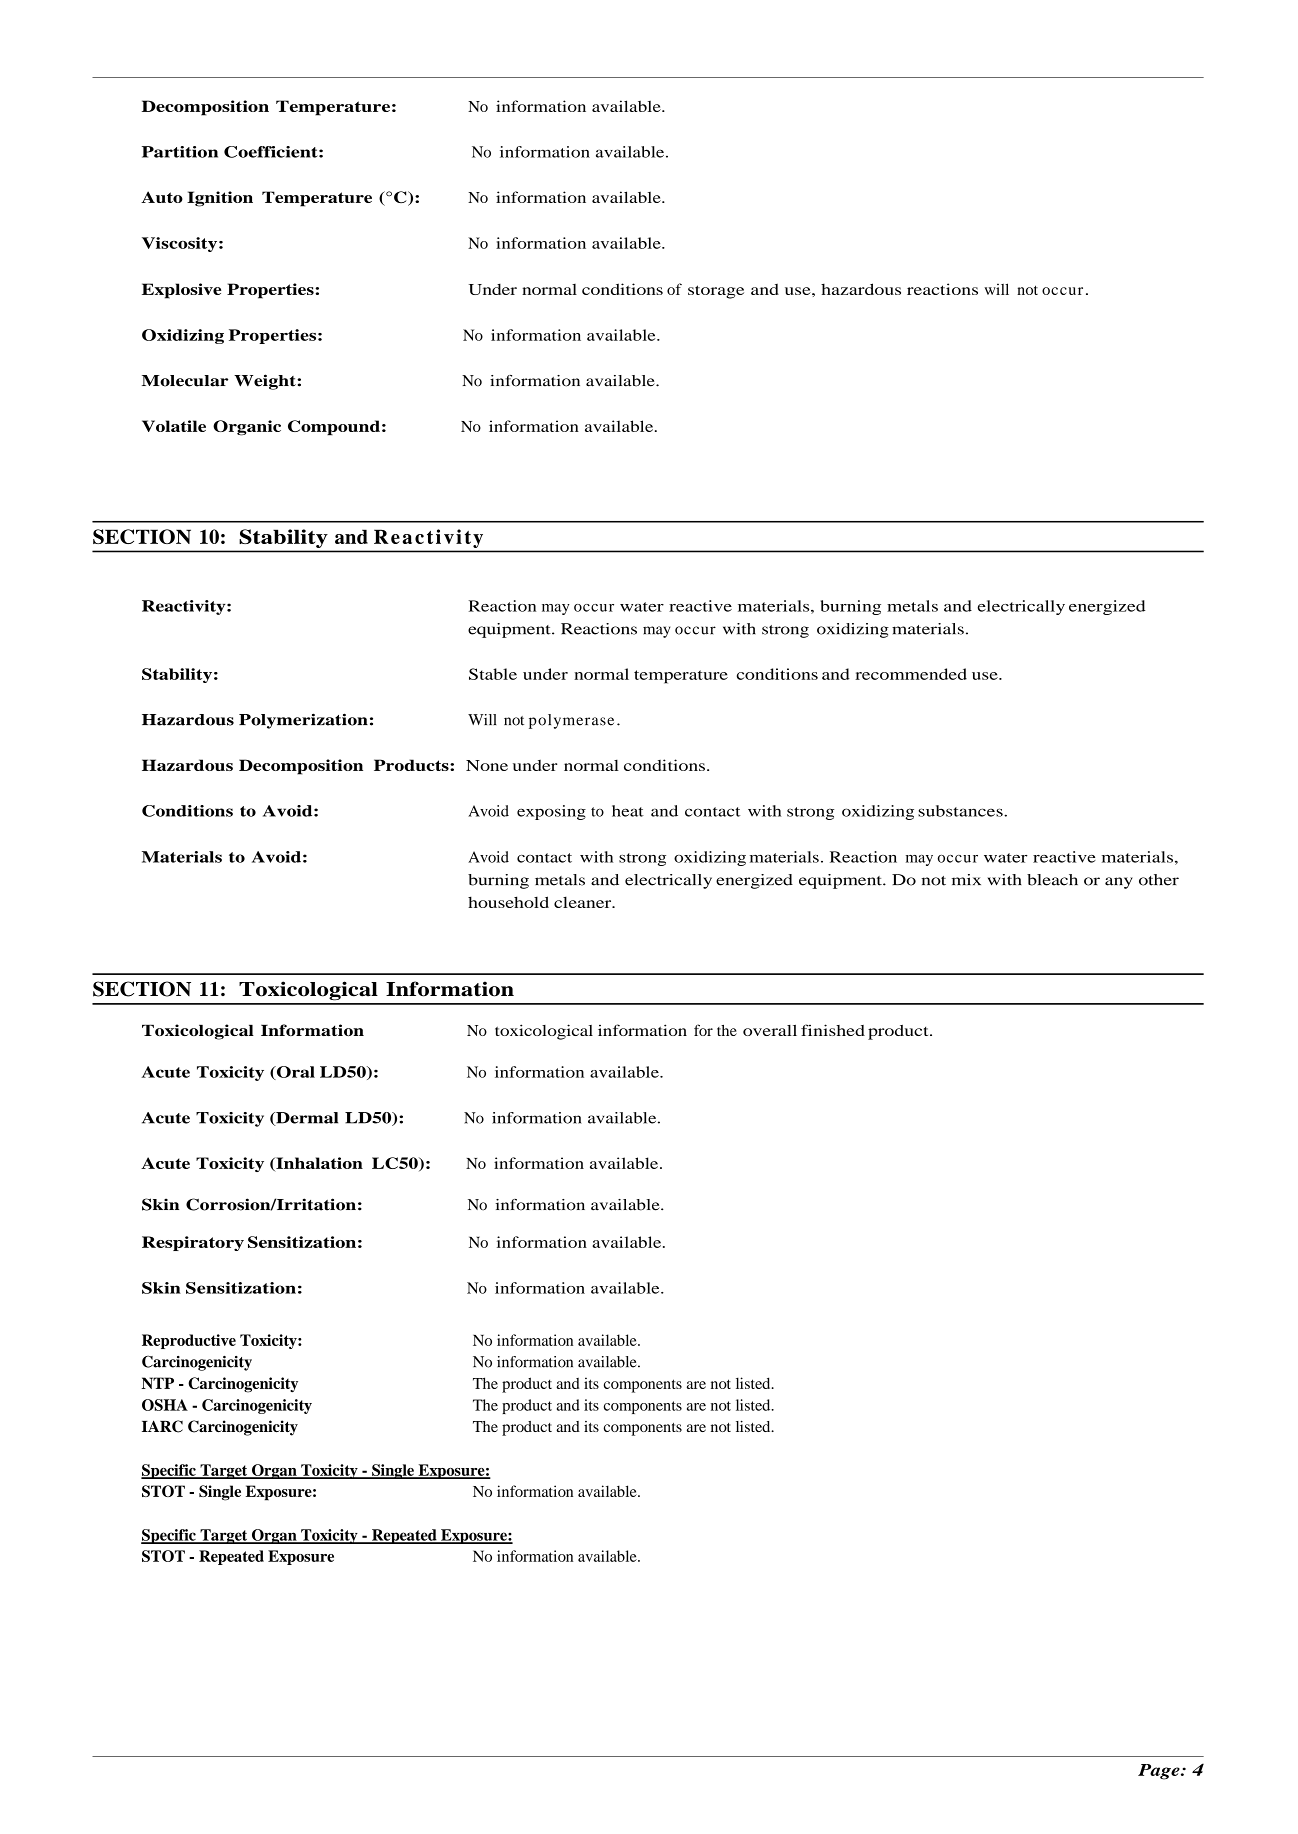 This screenshot has height=1834, width=1298. Describe the element at coordinates (1052, 880) in the screenshot. I see `bleach` at that location.
